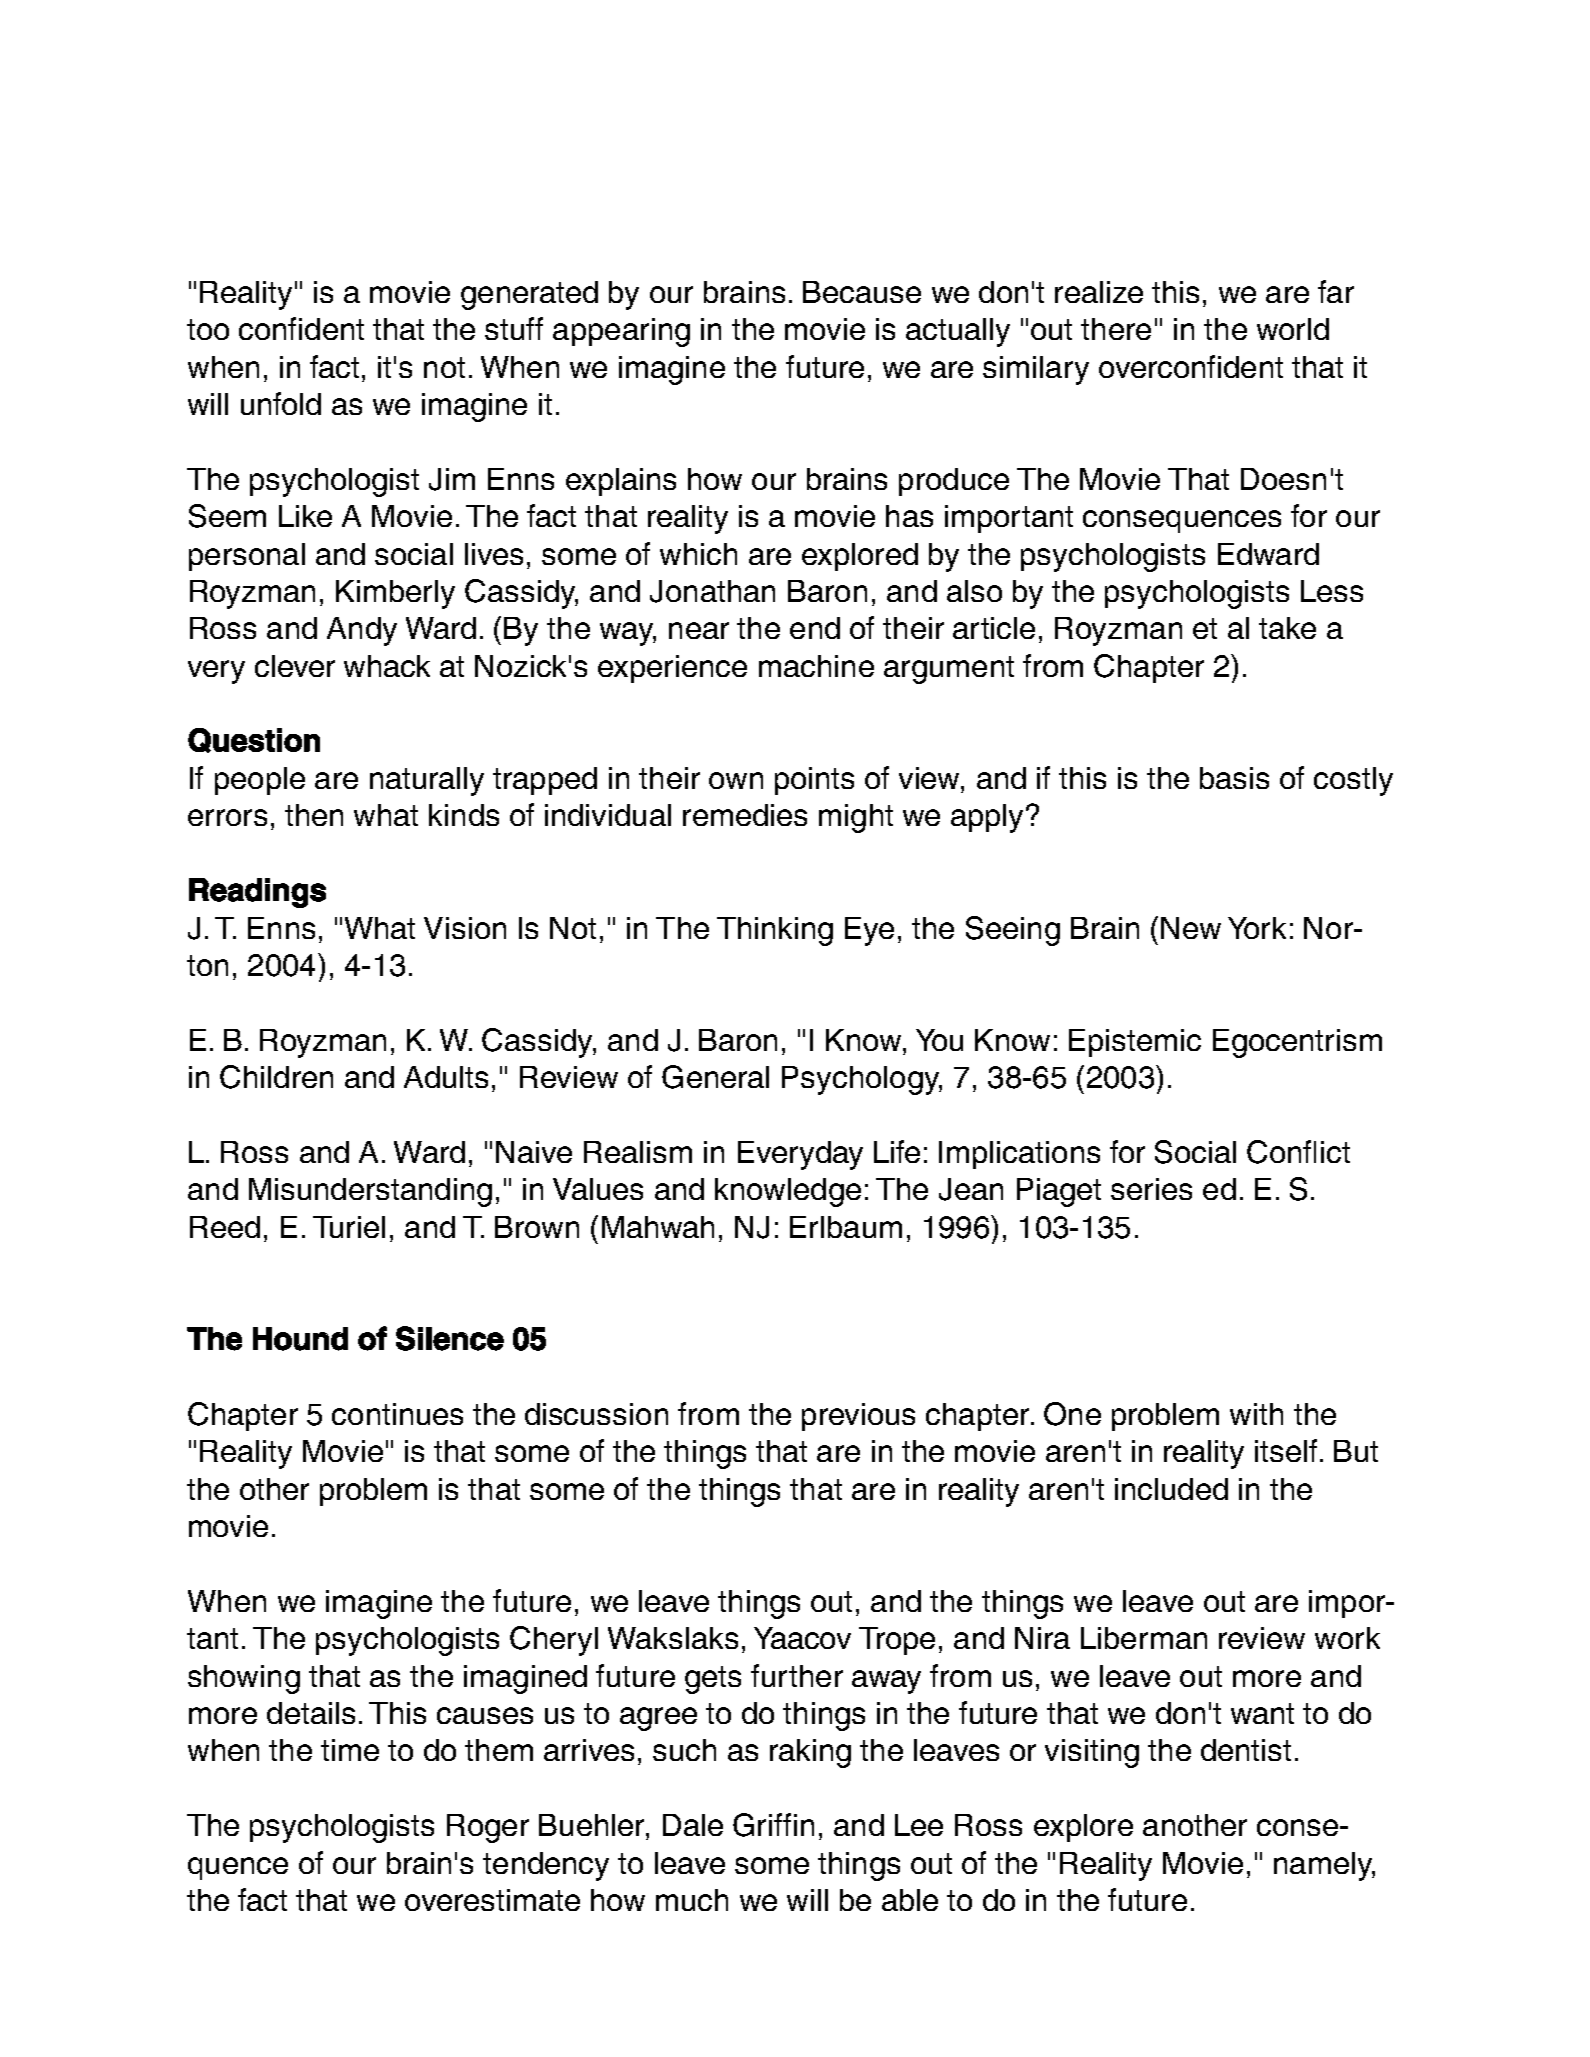 Image resolution: width=1590 pixels, height=2057 pixels. I want to click on Epistemic, so click(1135, 1043).
